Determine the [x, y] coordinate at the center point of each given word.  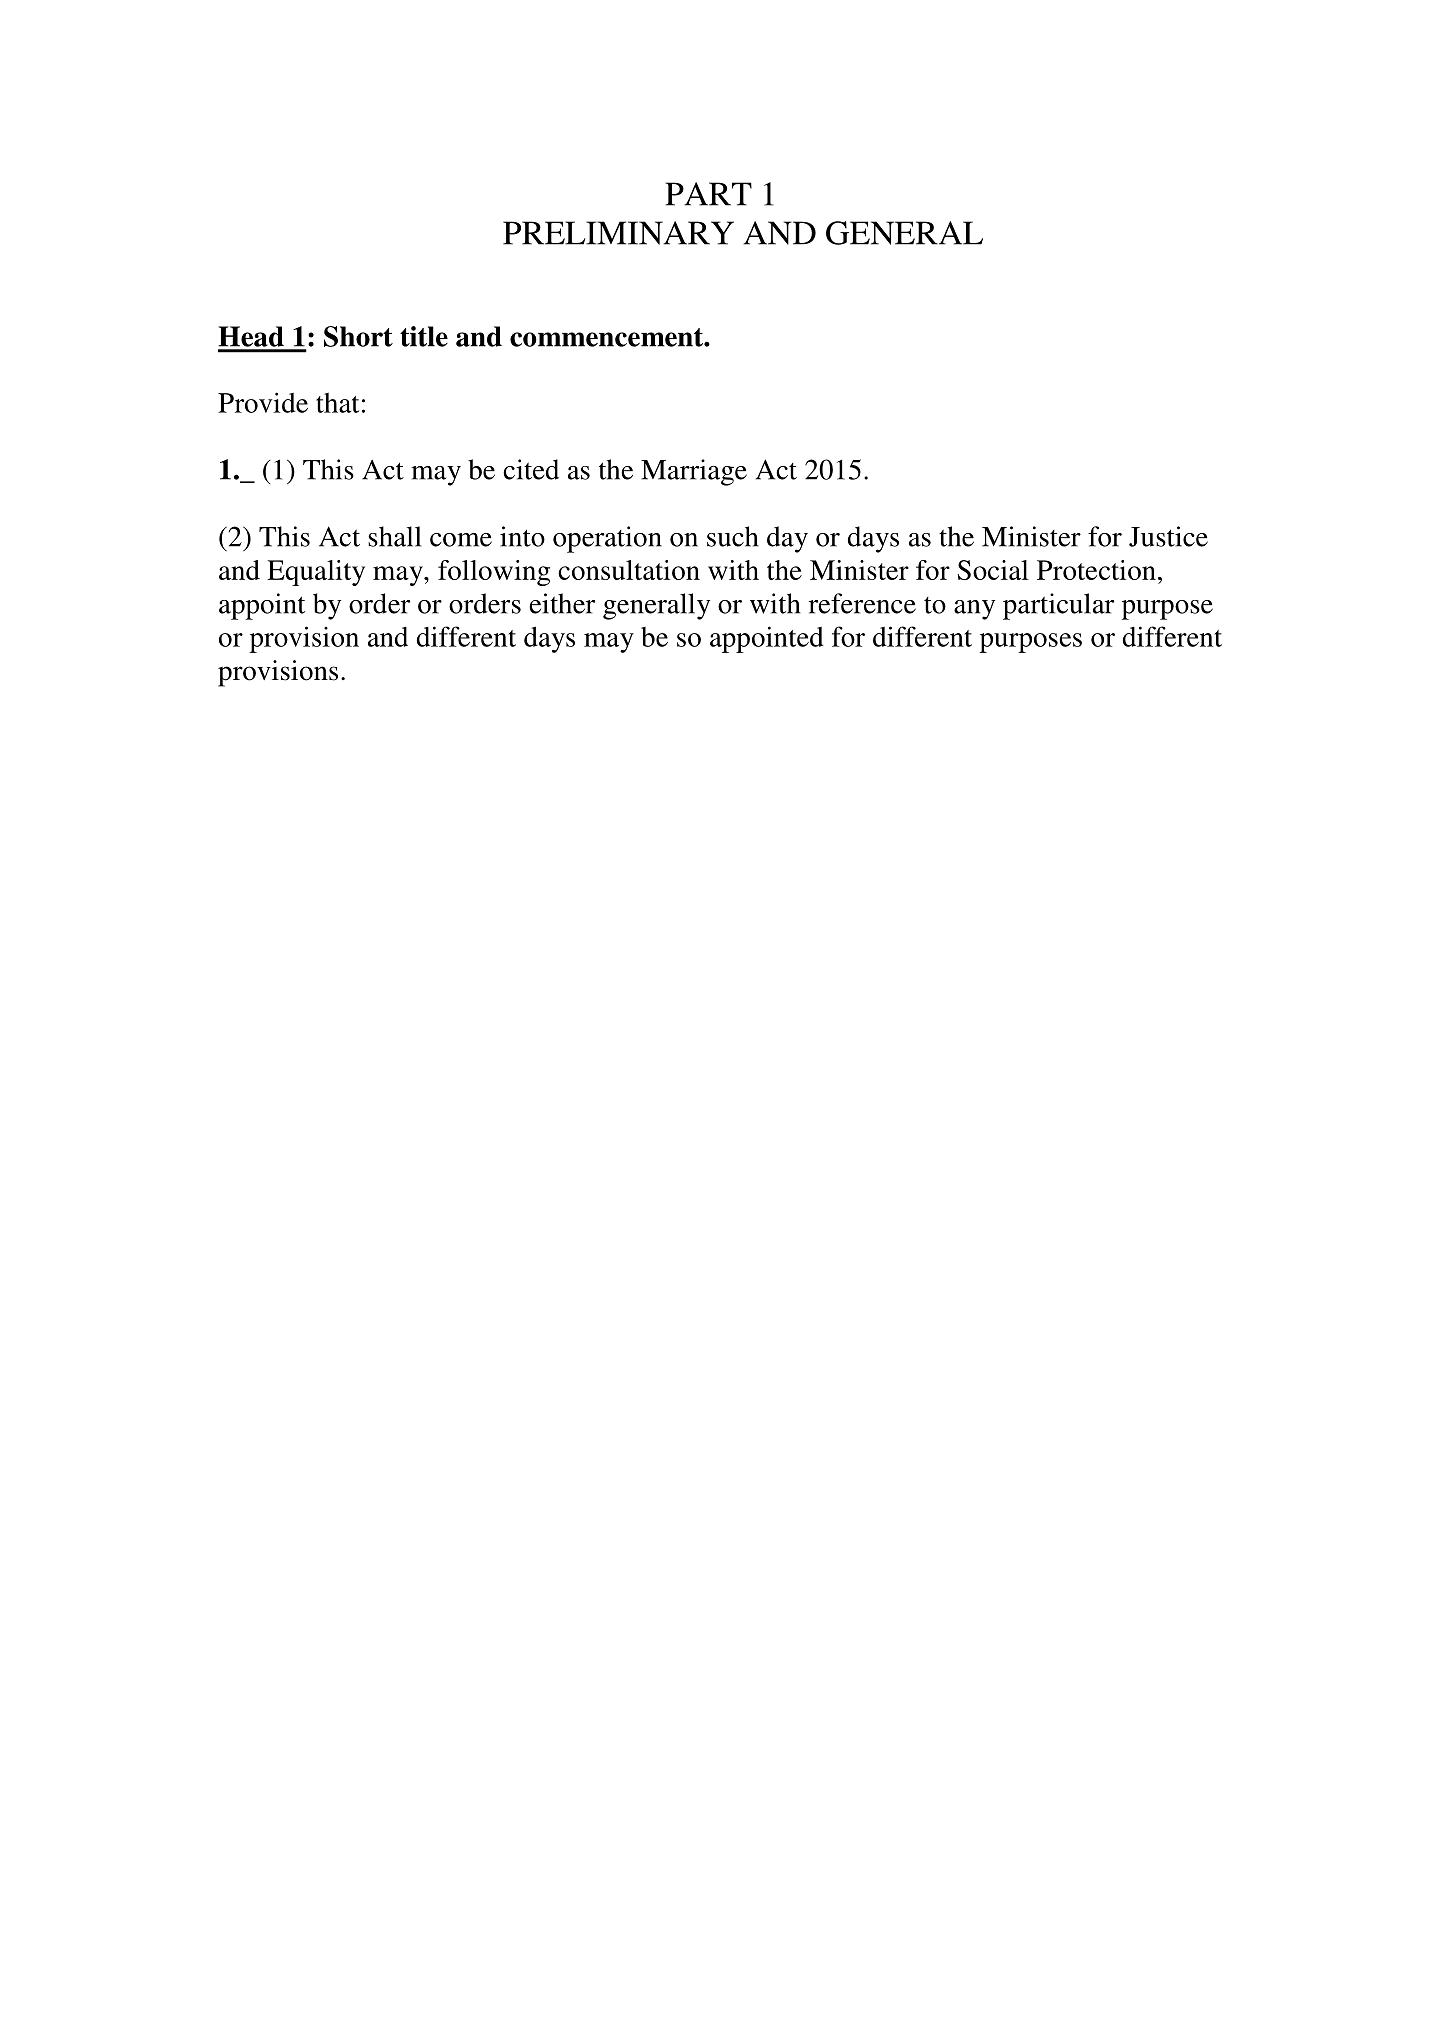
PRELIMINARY [618, 233]
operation [607, 539]
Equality [316, 573]
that [337, 403]
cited [531, 469]
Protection [1096, 570]
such [732, 536]
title [424, 336]
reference [862, 603]
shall [394, 536]
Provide [263, 402]
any [974, 610]
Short [358, 336]
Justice [1168, 536]
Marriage [694, 472]
